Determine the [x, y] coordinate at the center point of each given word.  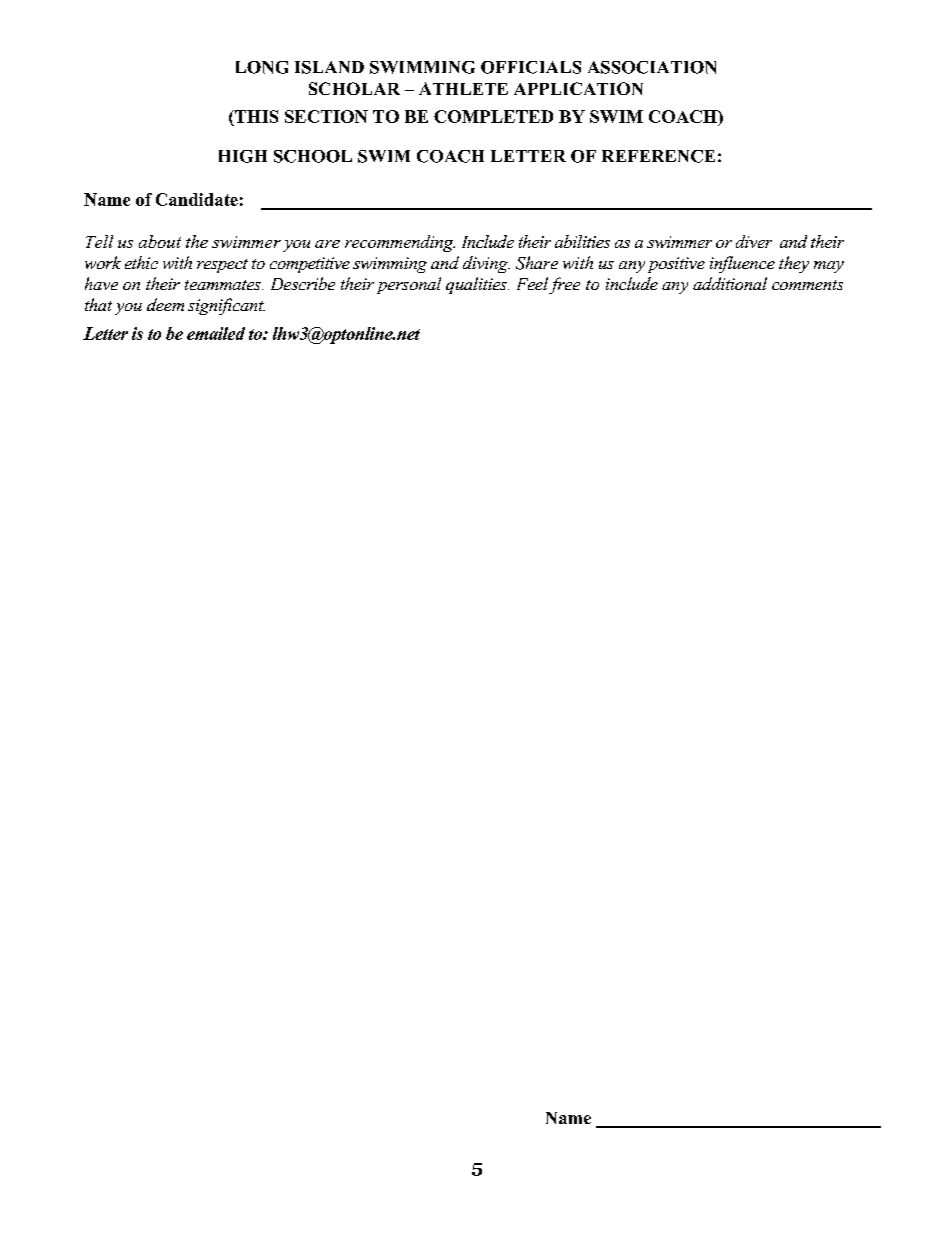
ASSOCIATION [652, 67]
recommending [400, 243]
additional [730, 283]
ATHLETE [463, 88]
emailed [216, 333]
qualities [477, 285]
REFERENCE [658, 156]
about [160, 241]
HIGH [243, 156]
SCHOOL [313, 156]
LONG [262, 67]
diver [754, 241]
